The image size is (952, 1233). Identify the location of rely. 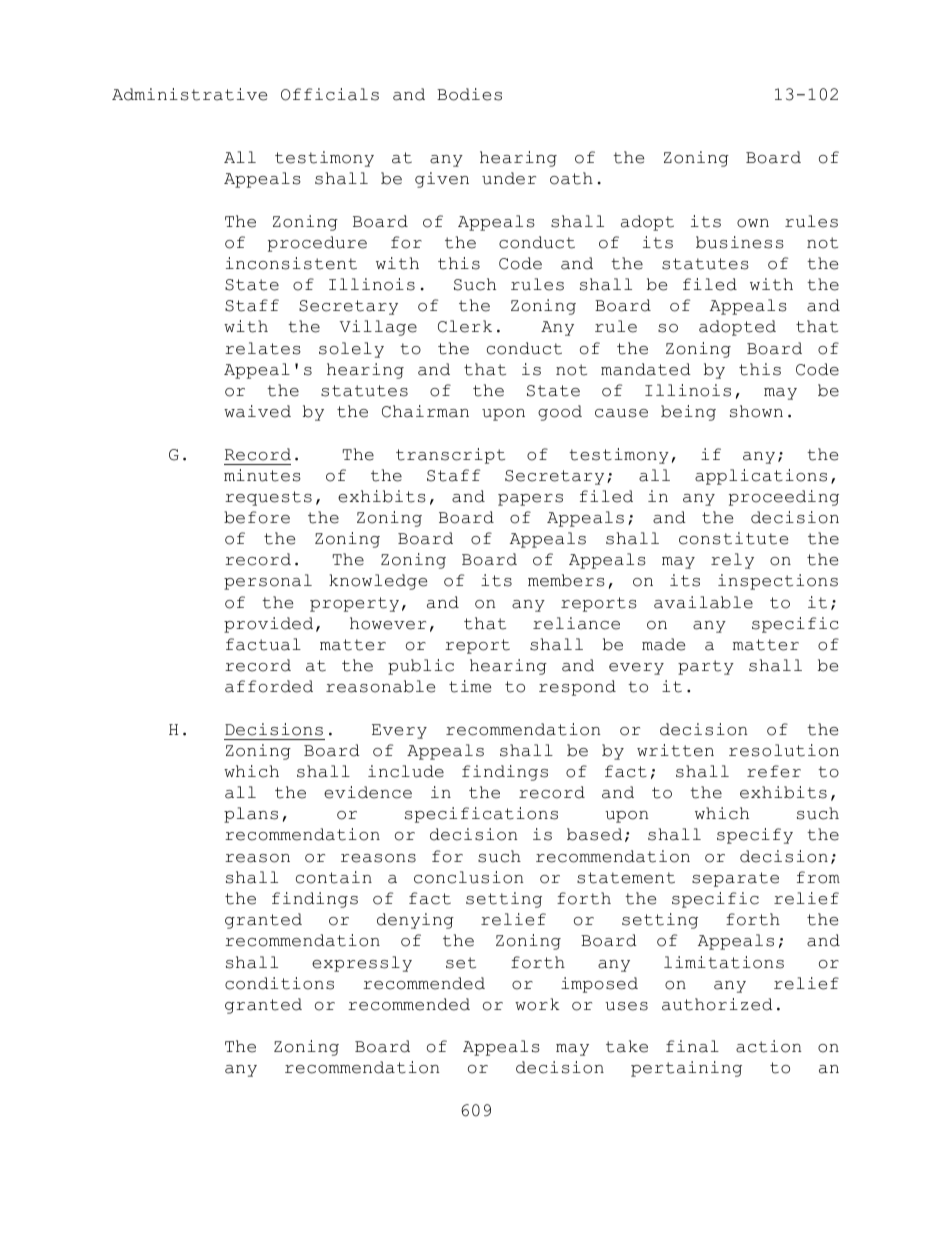
(732, 561).
